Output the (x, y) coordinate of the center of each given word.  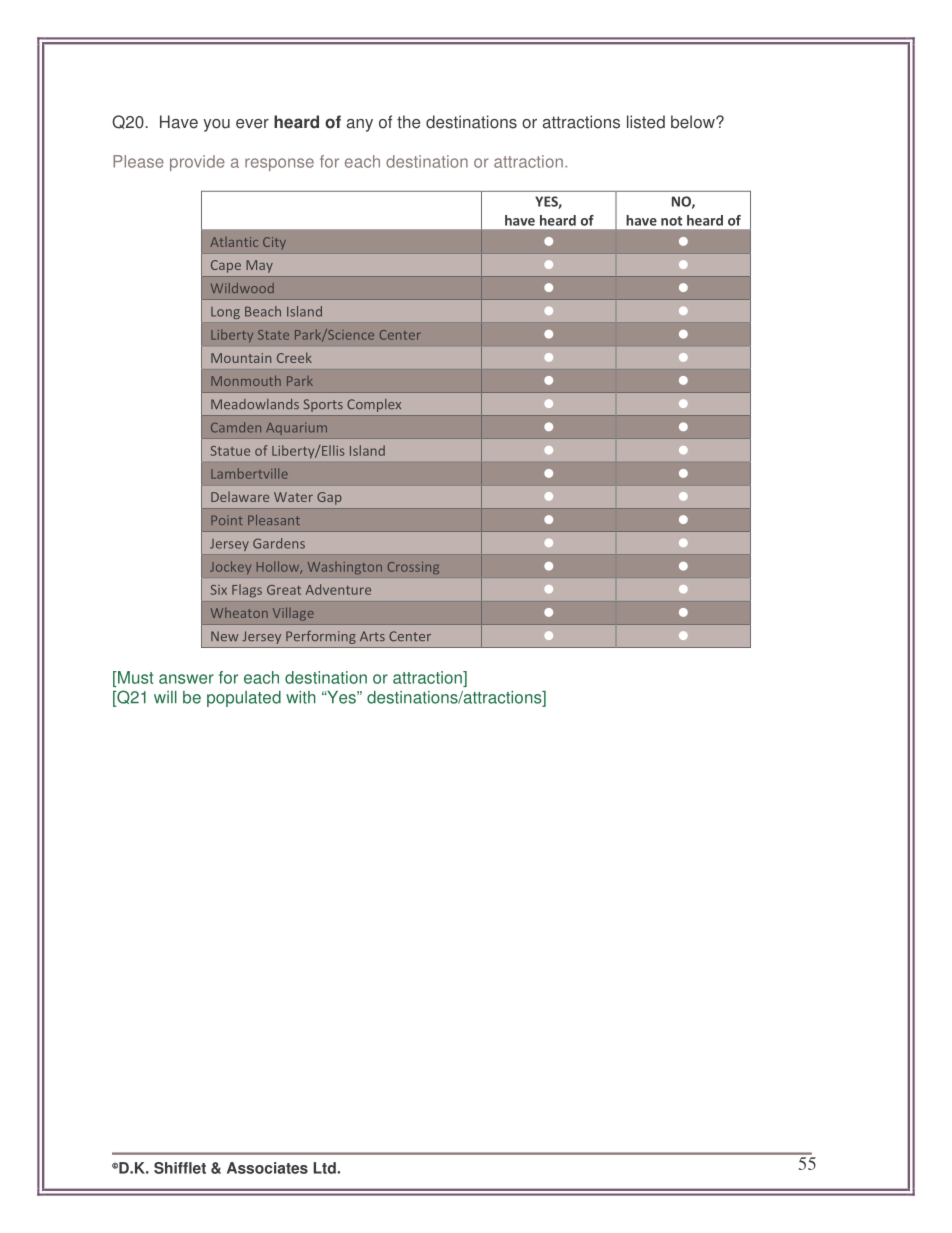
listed (646, 122)
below (694, 122)
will (165, 697)
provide (197, 163)
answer (186, 679)
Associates (267, 1168)
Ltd (325, 1168)
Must (136, 677)
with (301, 697)
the (408, 122)
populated (244, 699)
